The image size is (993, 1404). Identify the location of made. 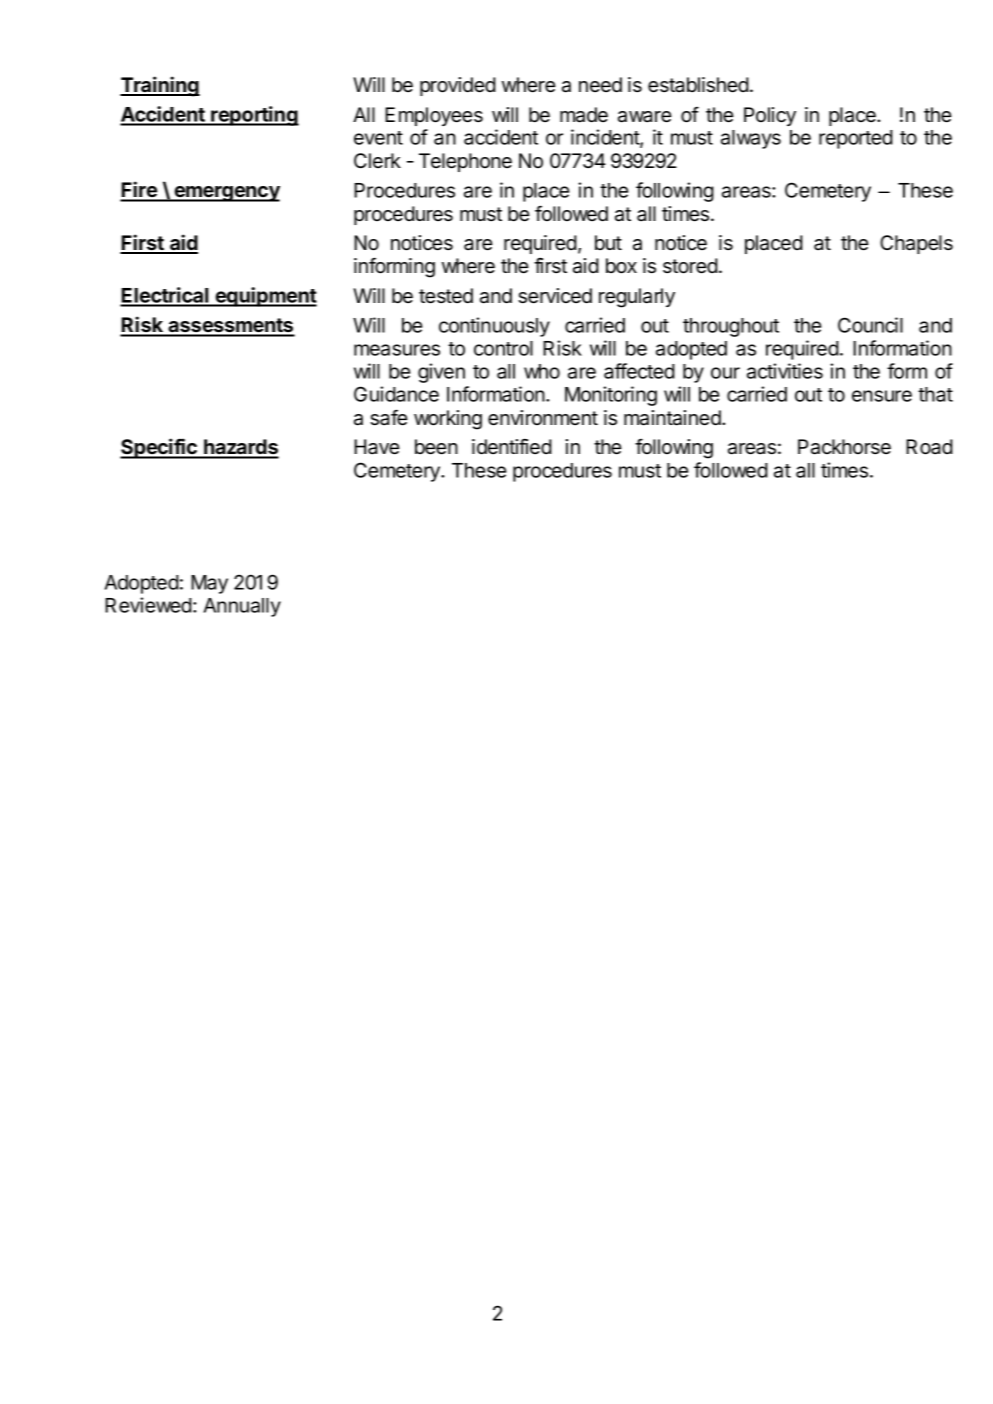
(584, 115).
